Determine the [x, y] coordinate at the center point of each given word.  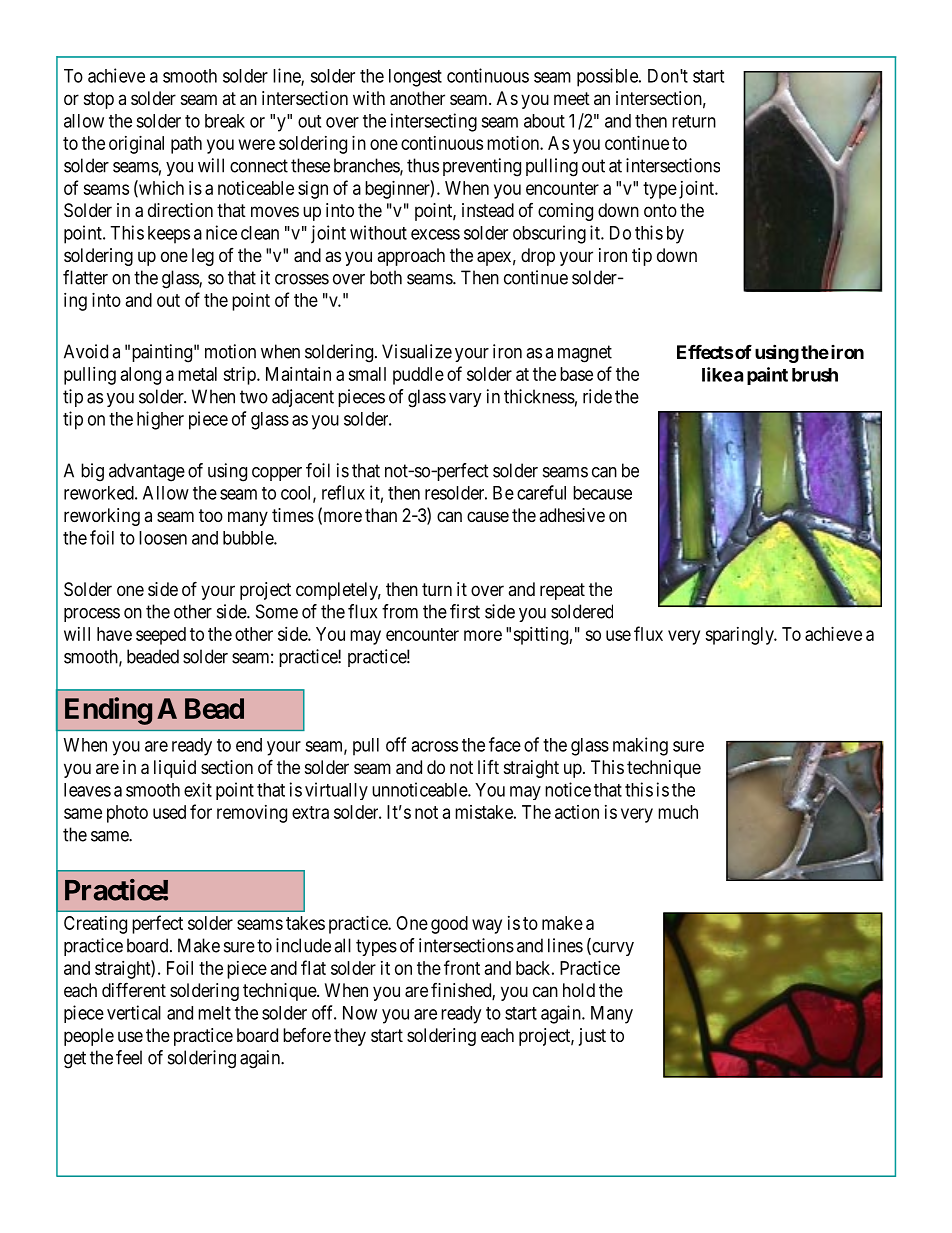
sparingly [740, 636]
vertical [134, 1012]
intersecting [434, 122]
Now [360, 1013]
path [186, 145]
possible [608, 77]
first [465, 611]
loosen [163, 538]
